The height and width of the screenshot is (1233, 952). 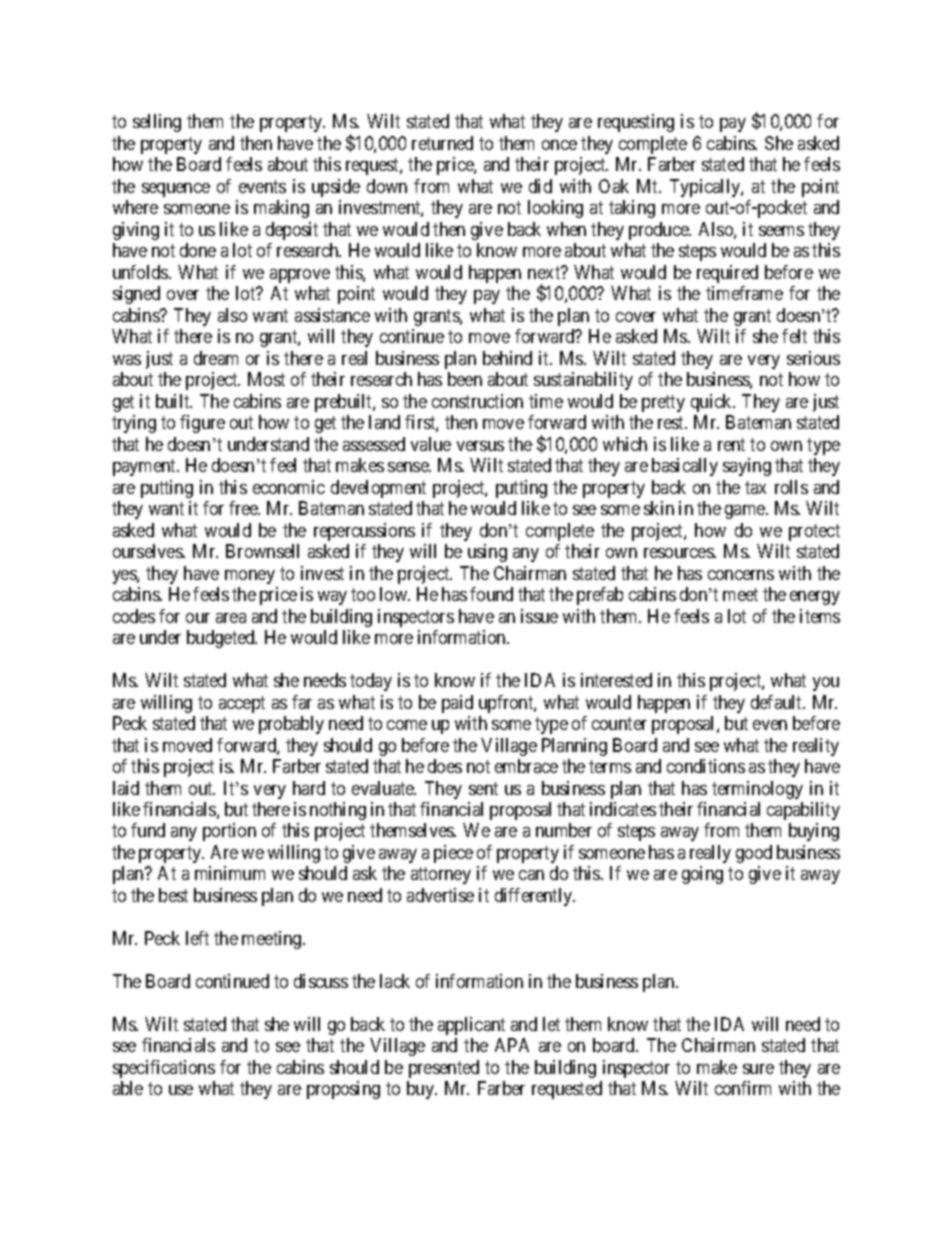 I want to click on sequence, so click(x=176, y=190).
